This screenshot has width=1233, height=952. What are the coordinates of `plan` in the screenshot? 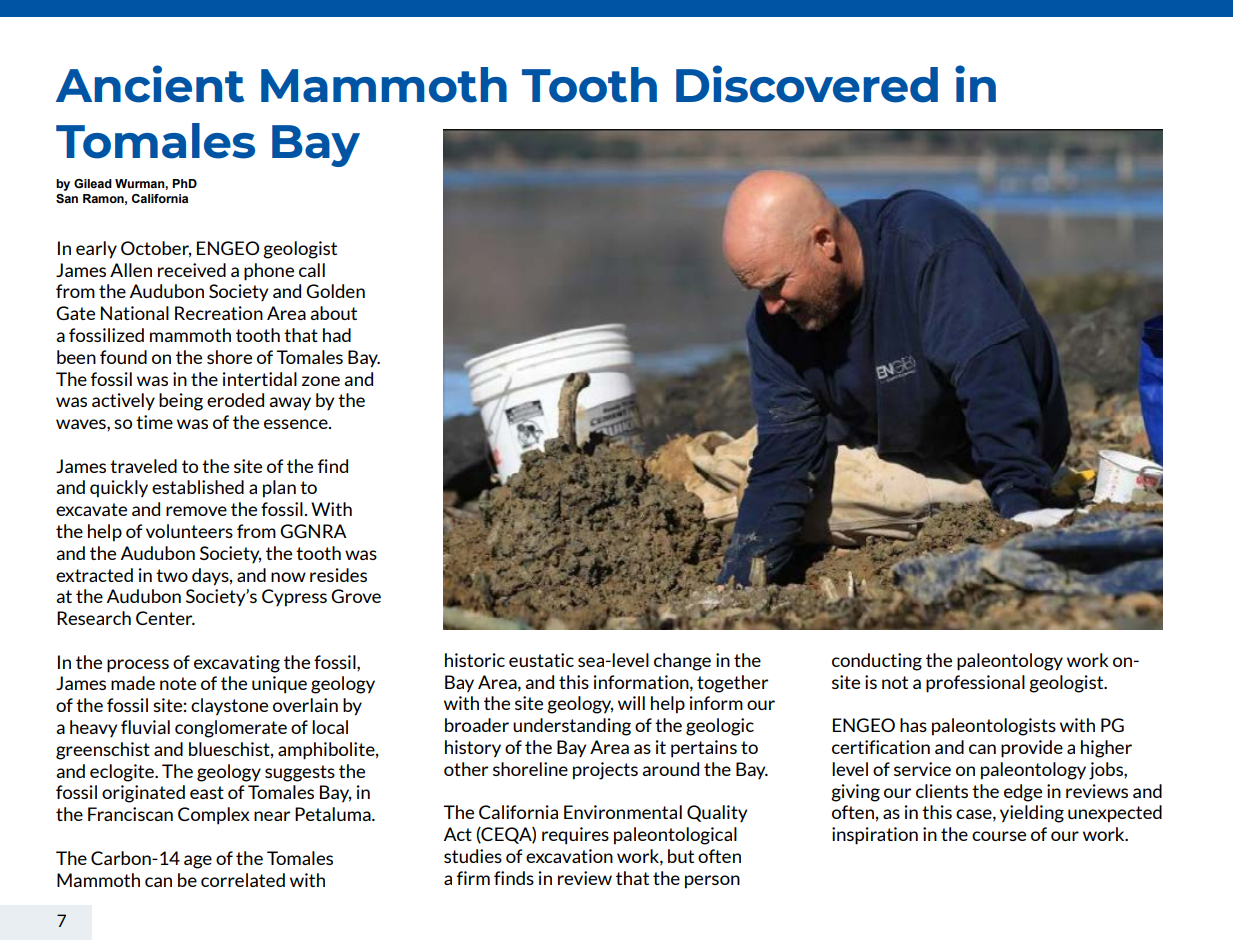 It's located at (279, 489).
